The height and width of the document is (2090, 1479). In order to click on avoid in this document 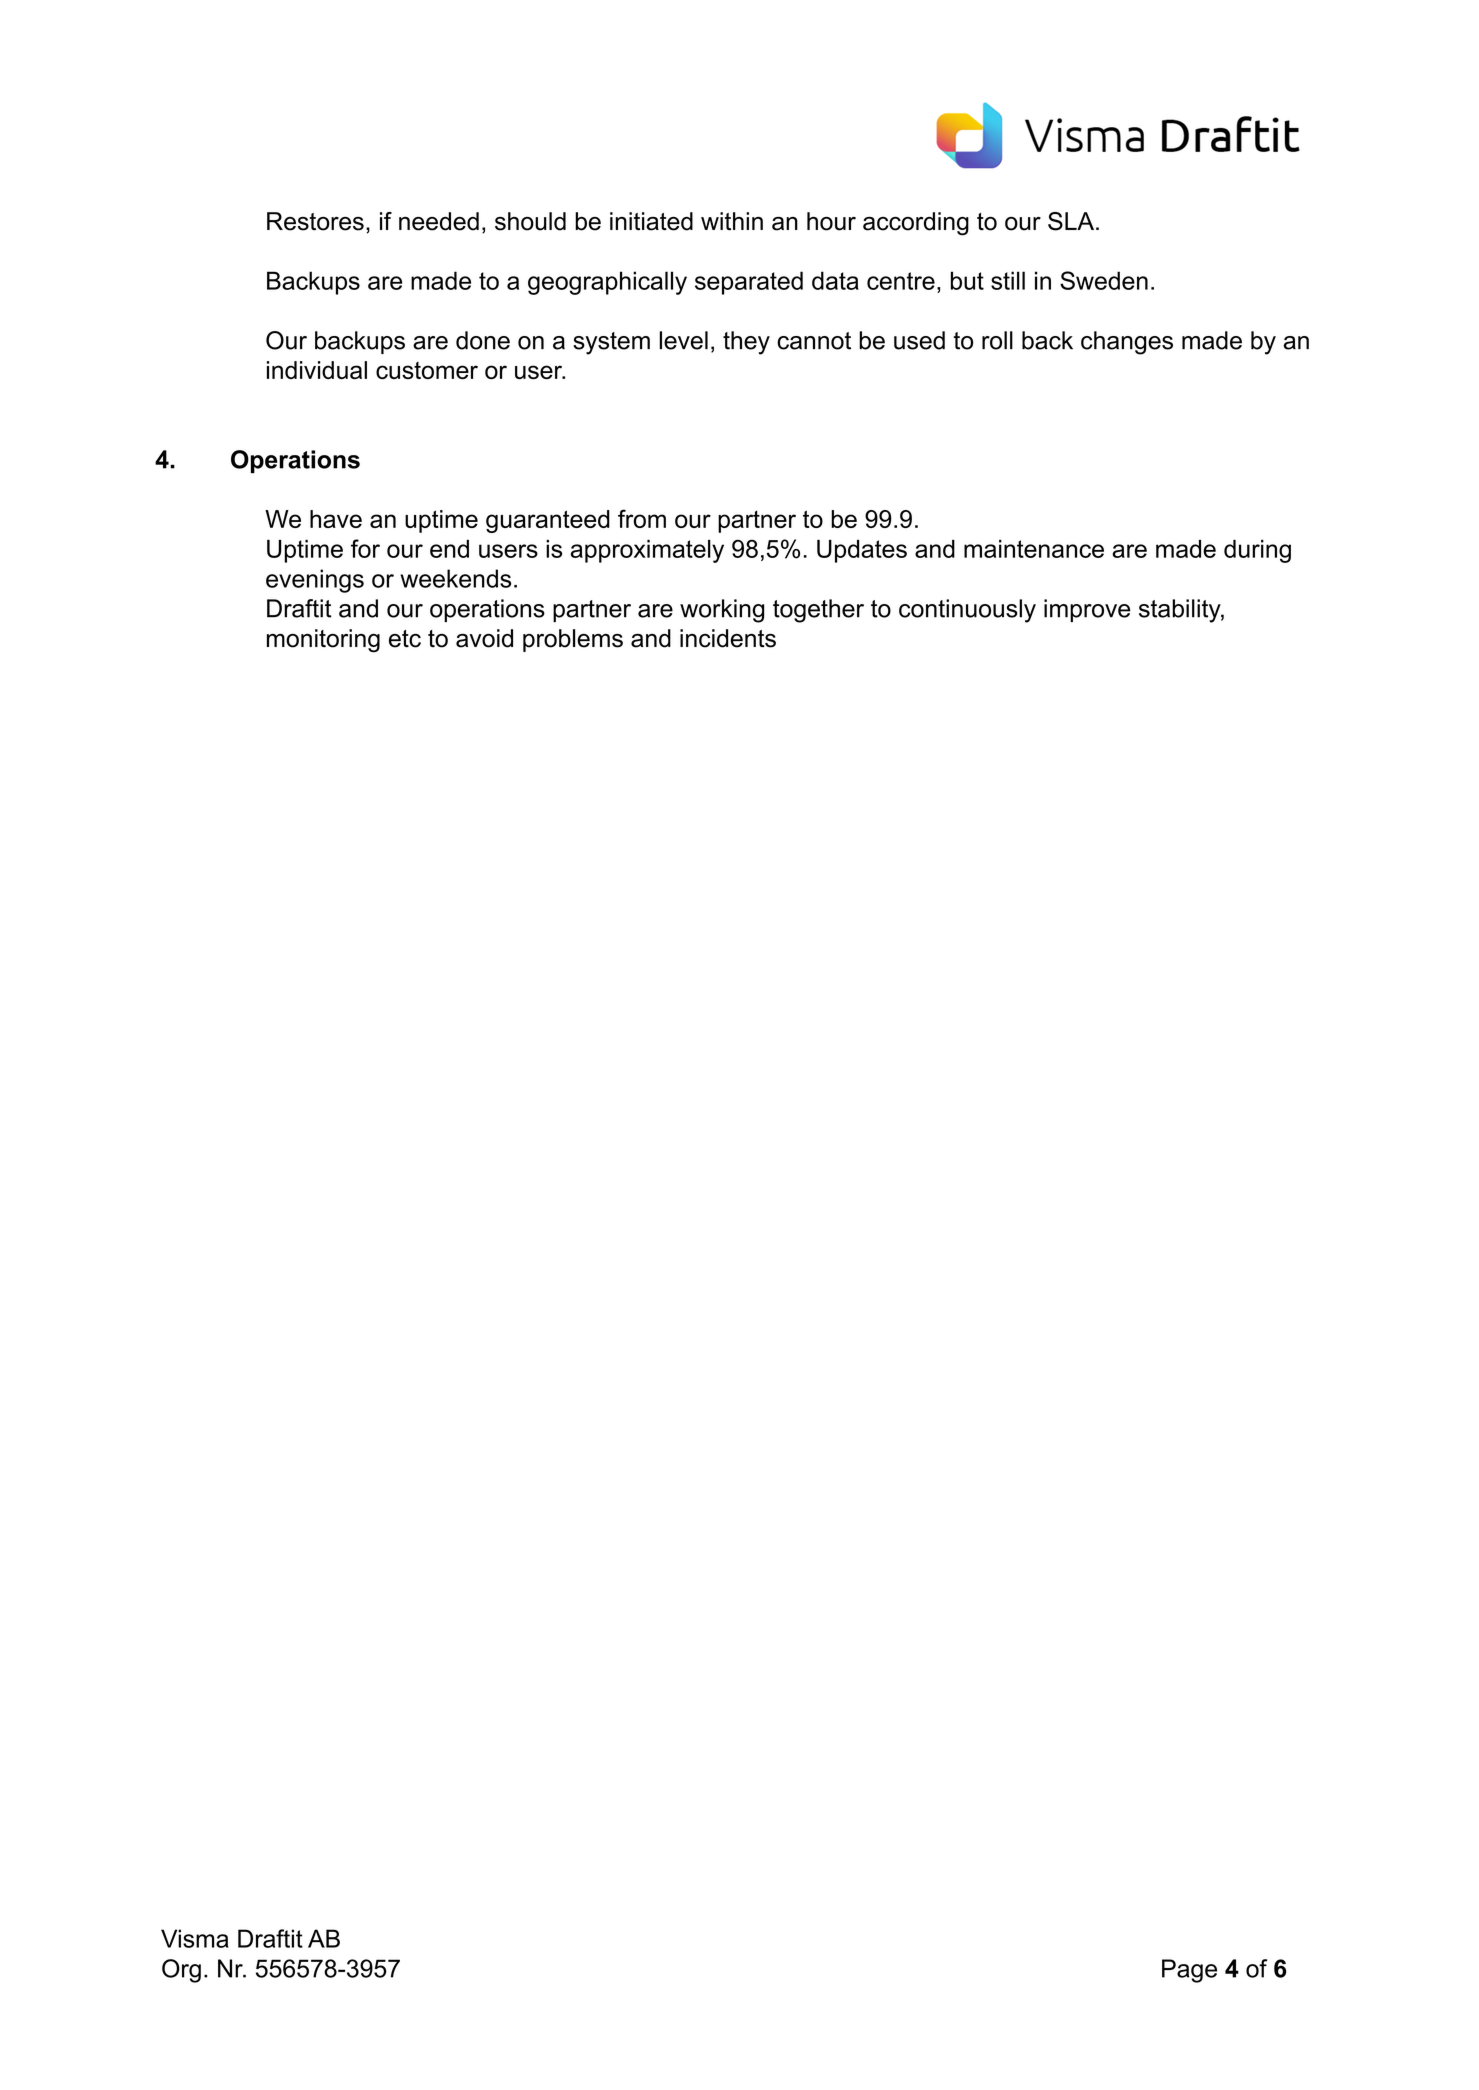, I will do `click(484, 638)`.
